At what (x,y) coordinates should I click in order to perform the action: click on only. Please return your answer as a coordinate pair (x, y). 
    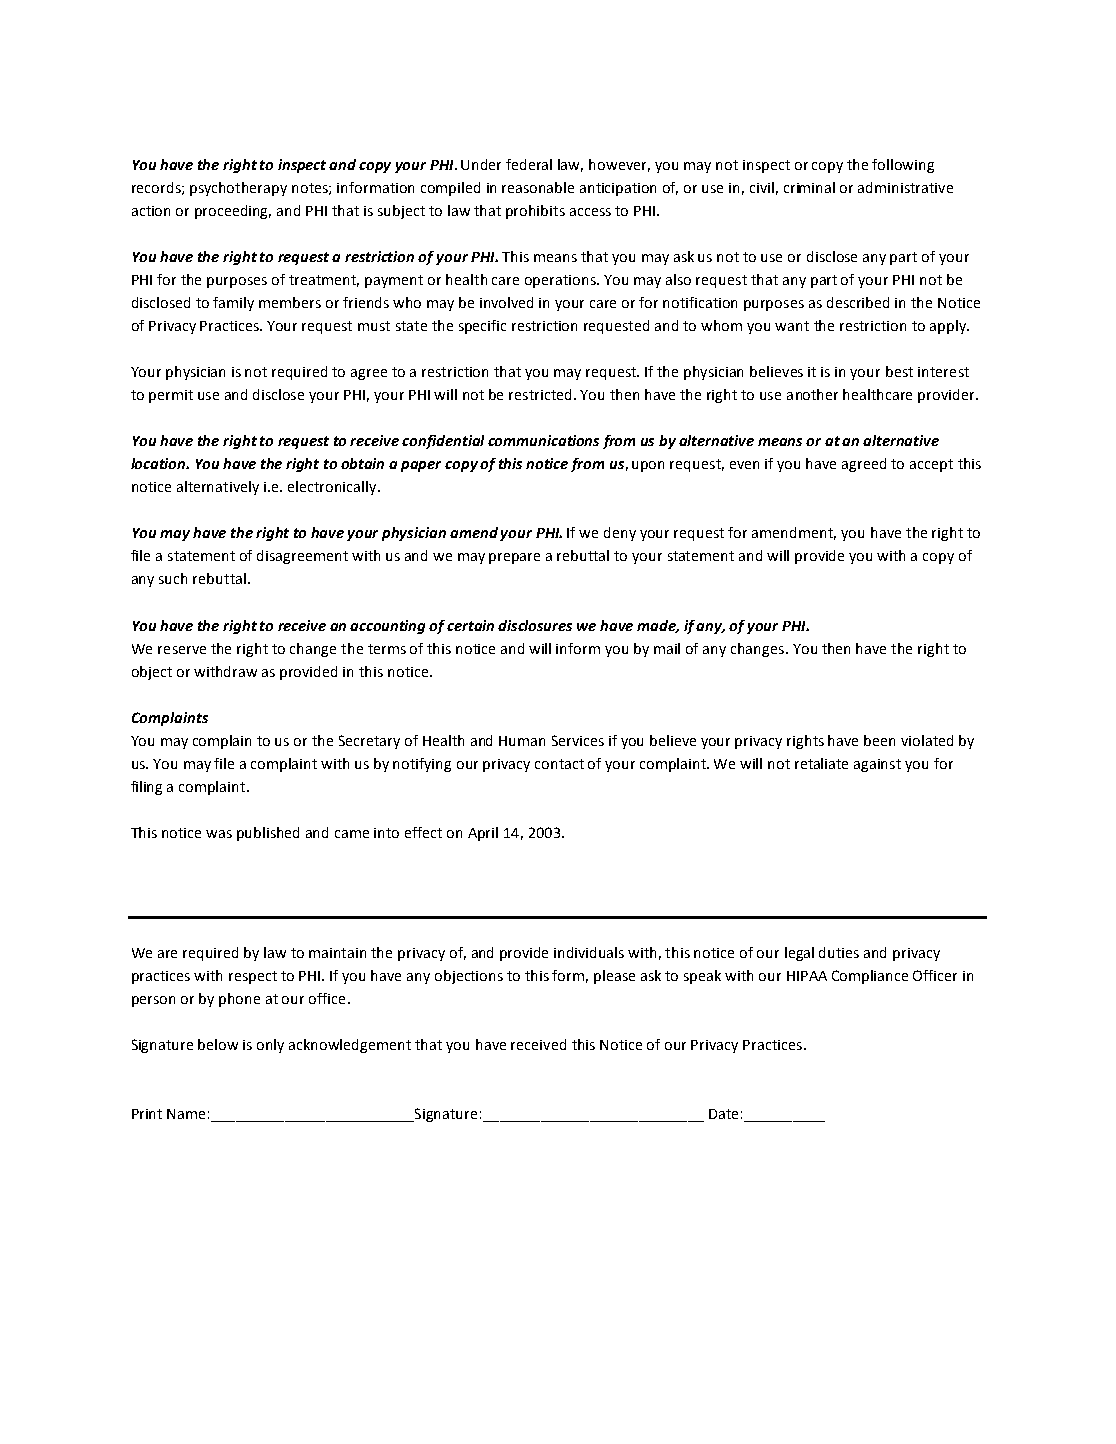
    Looking at the image, I should click on (270, 1046).
